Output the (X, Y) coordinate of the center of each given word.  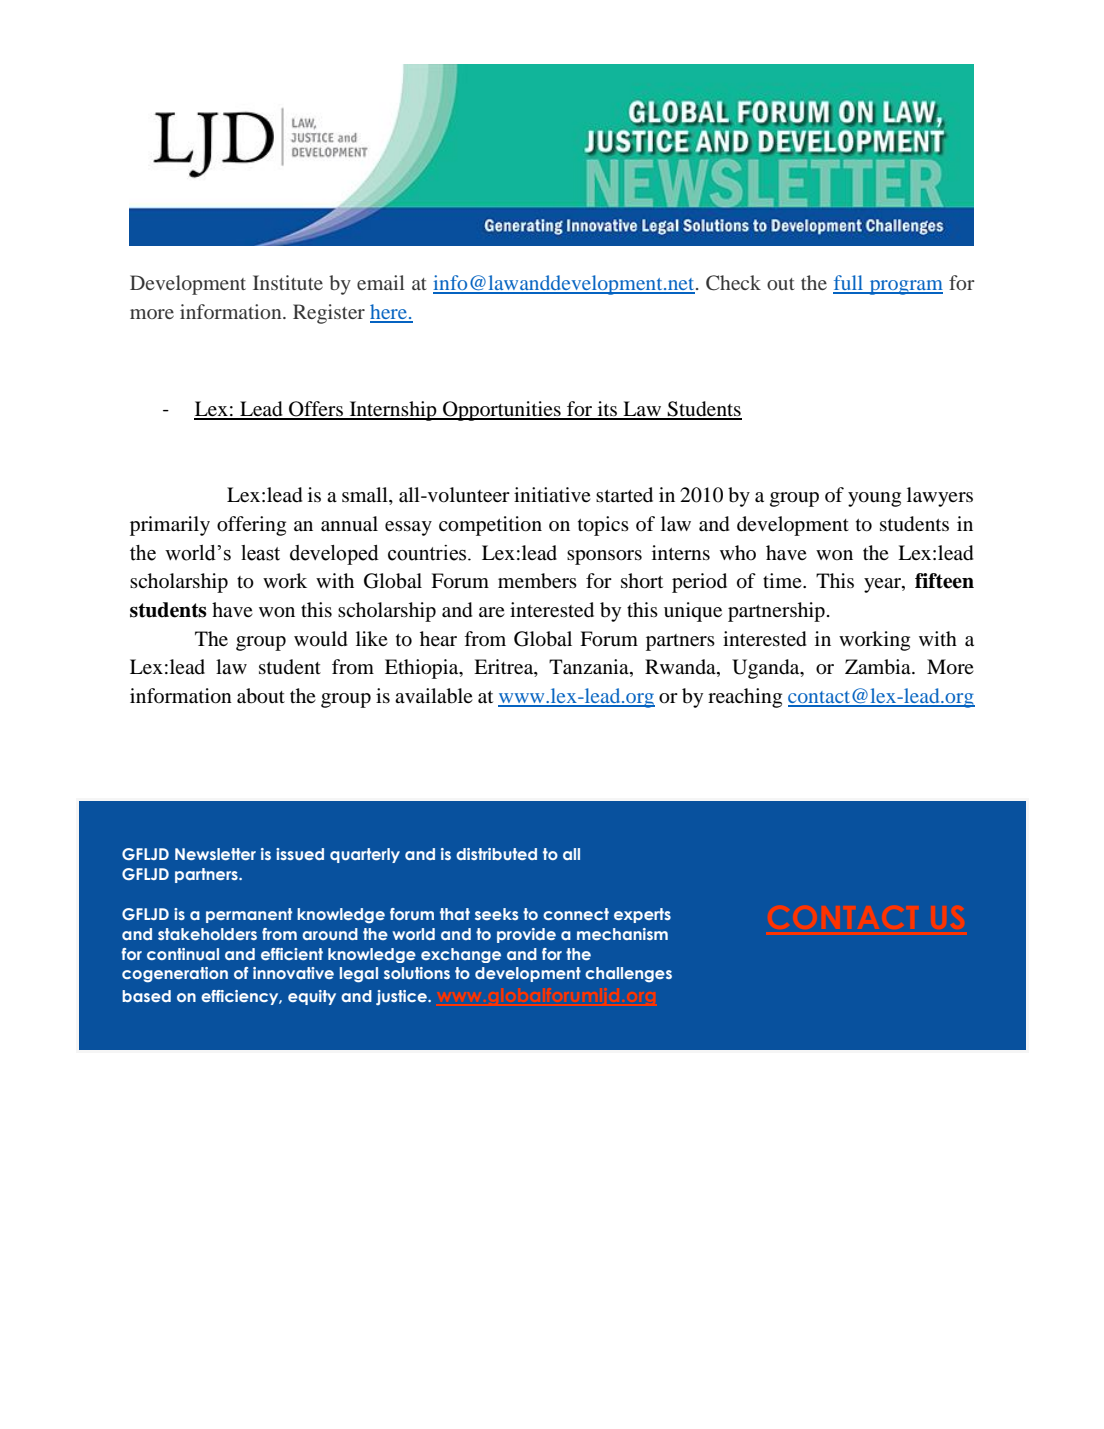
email (381, 282)
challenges (628, 975)
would (321, 639)
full (849, 284)
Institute (288, 282)
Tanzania (590, 668)
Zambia (879, 667)
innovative (293, 973)
